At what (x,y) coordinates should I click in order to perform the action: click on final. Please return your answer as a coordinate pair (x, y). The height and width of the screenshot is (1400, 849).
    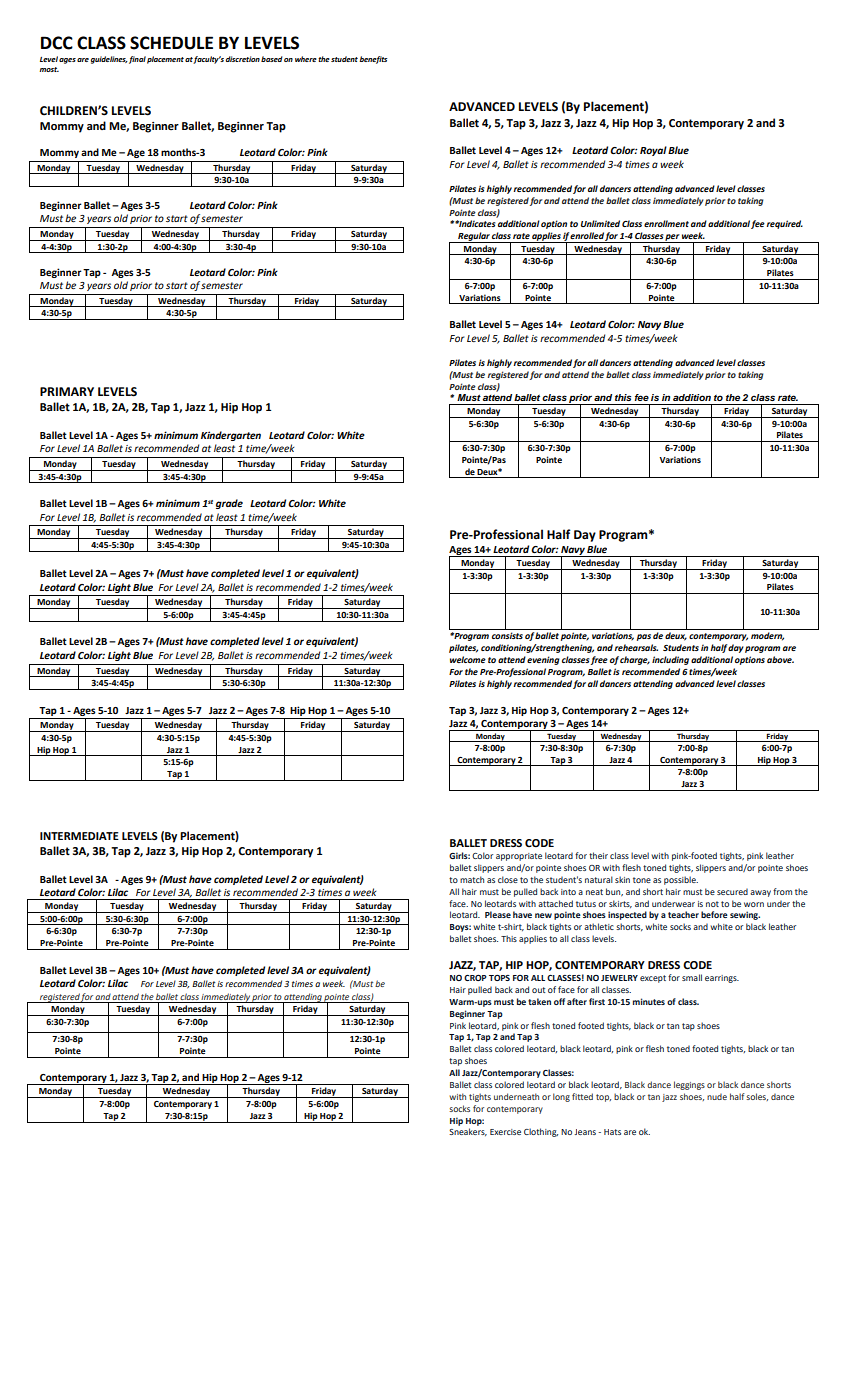
    Looking at the image, I should click on (137, 60).
